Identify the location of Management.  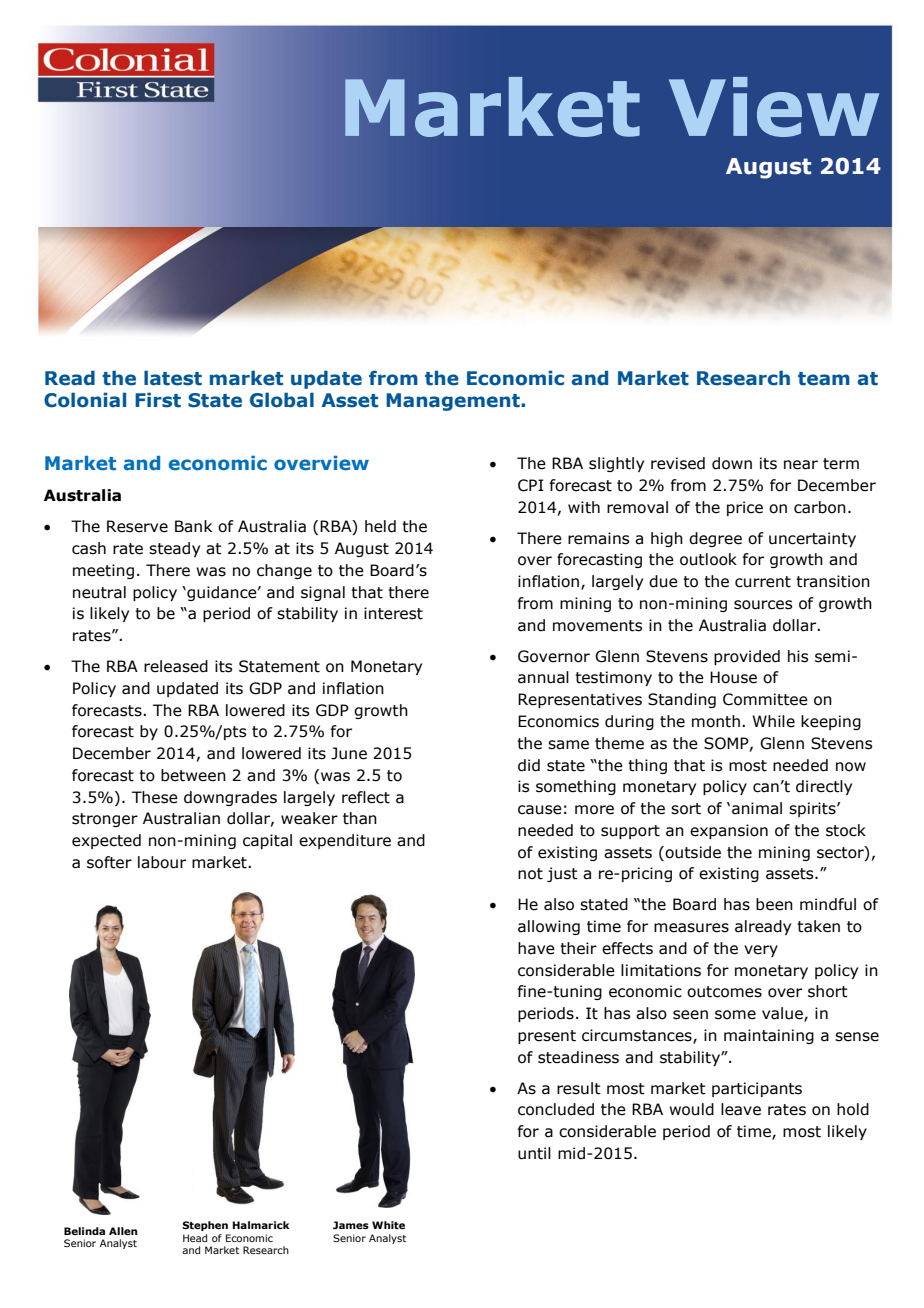
(454, 402).
